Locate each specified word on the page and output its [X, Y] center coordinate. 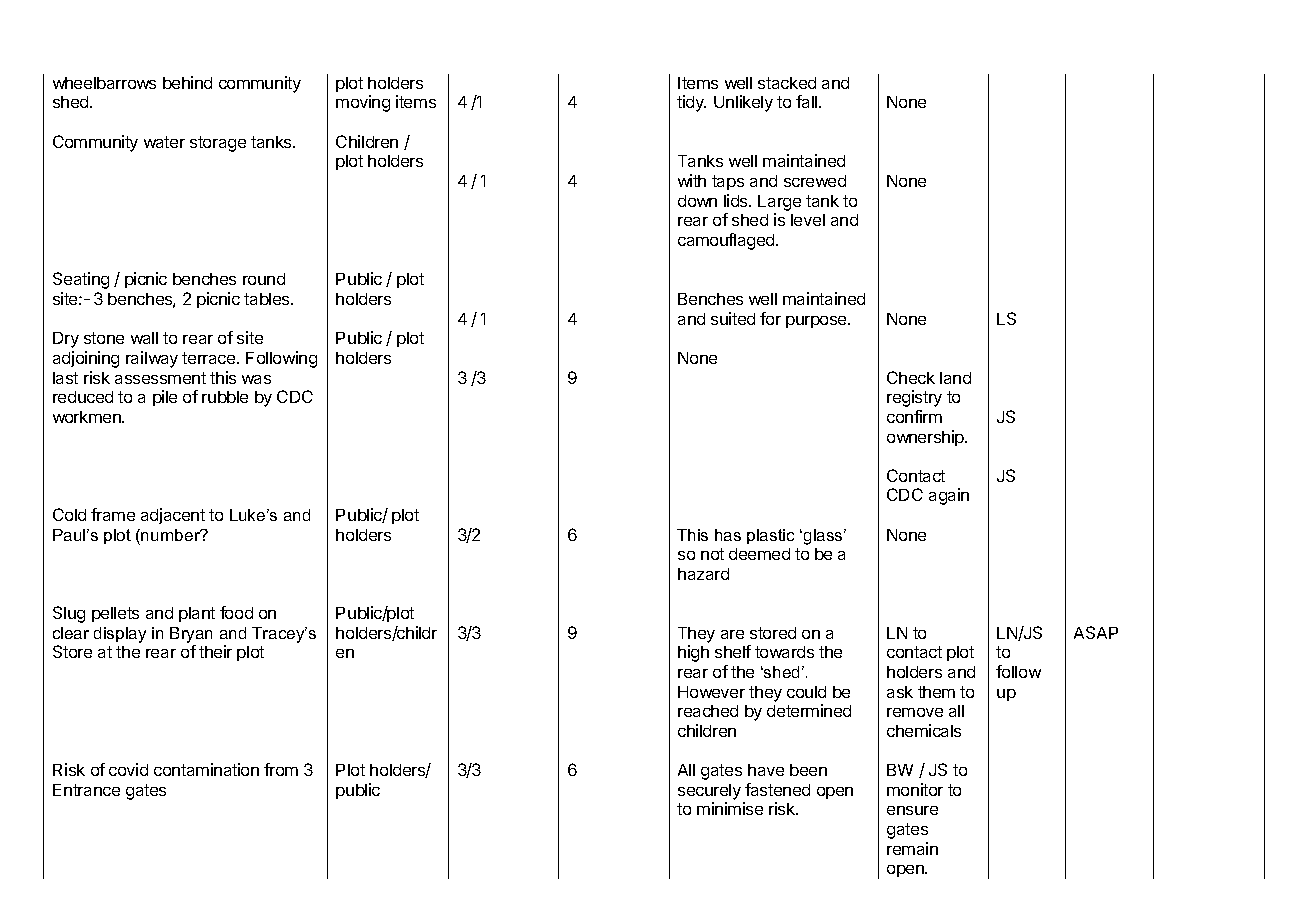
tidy [691, 103]
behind [187, 82]
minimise [730, 808]
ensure [912, 810]
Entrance [86, 790]
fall [808, 101]
